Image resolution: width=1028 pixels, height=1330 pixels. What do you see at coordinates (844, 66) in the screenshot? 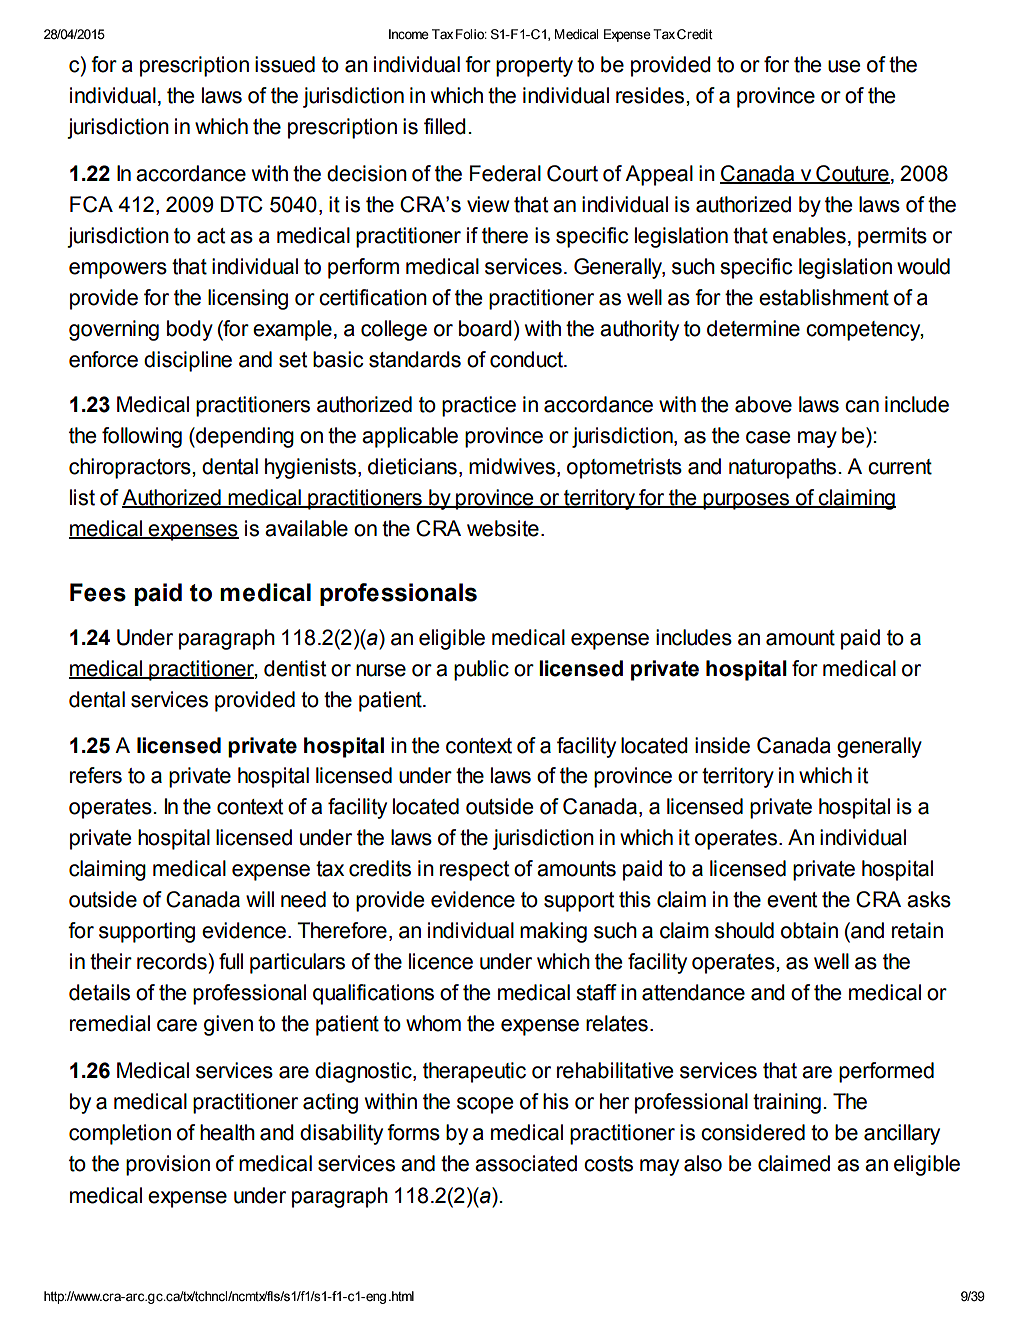
I see `use` at bounding box center [844, 66].
